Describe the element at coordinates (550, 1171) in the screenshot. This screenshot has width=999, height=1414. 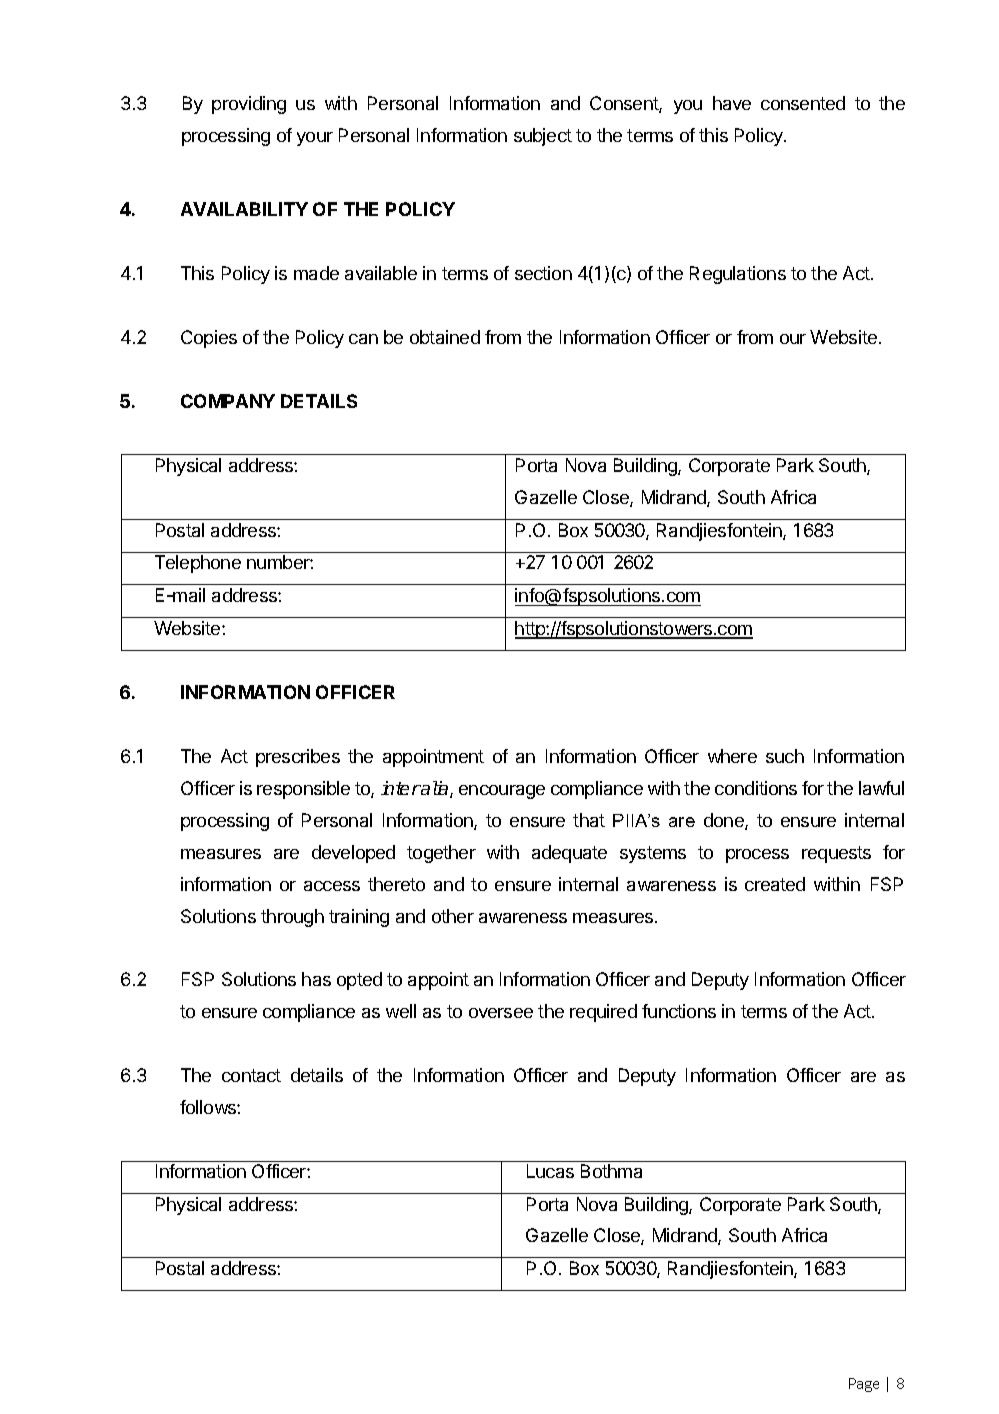
I see `Lucas` at that location.
